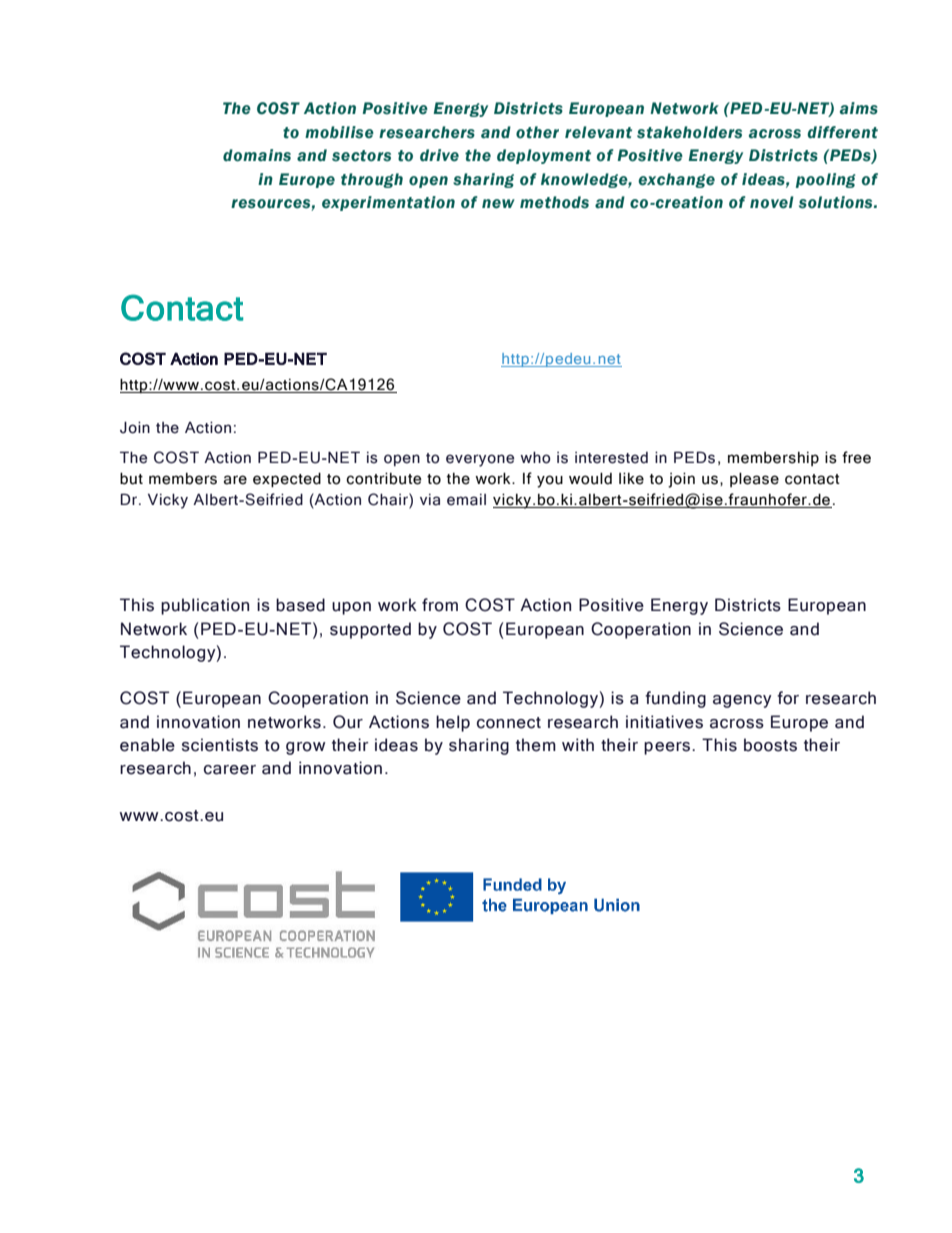 The height and width of the screenshot is (1233, 952). Describe the element at coordinates (205, 606) in the screenshot. I see `publication` at that location.
